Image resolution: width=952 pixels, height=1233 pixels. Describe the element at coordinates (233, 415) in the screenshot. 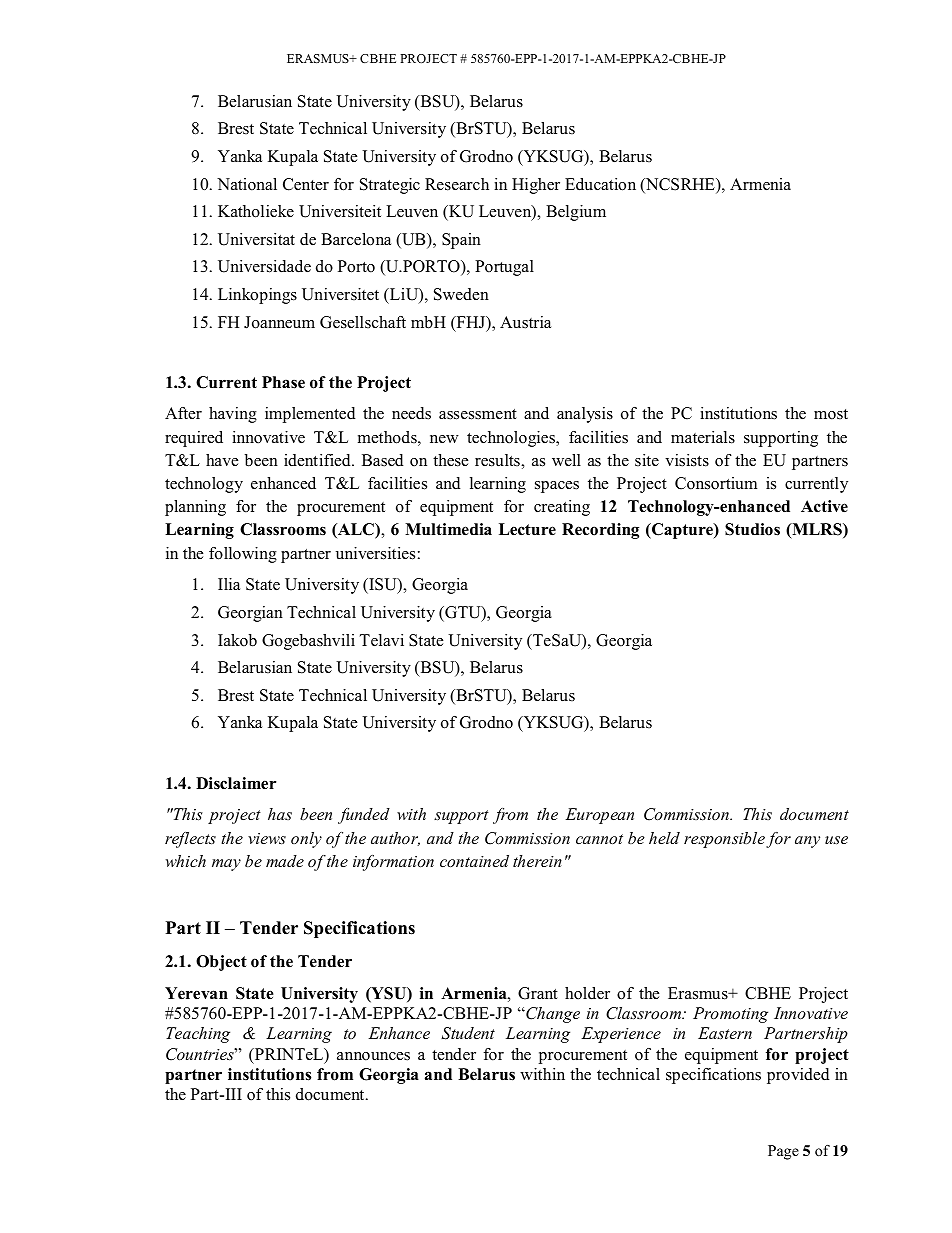

I see `having` at that location.
